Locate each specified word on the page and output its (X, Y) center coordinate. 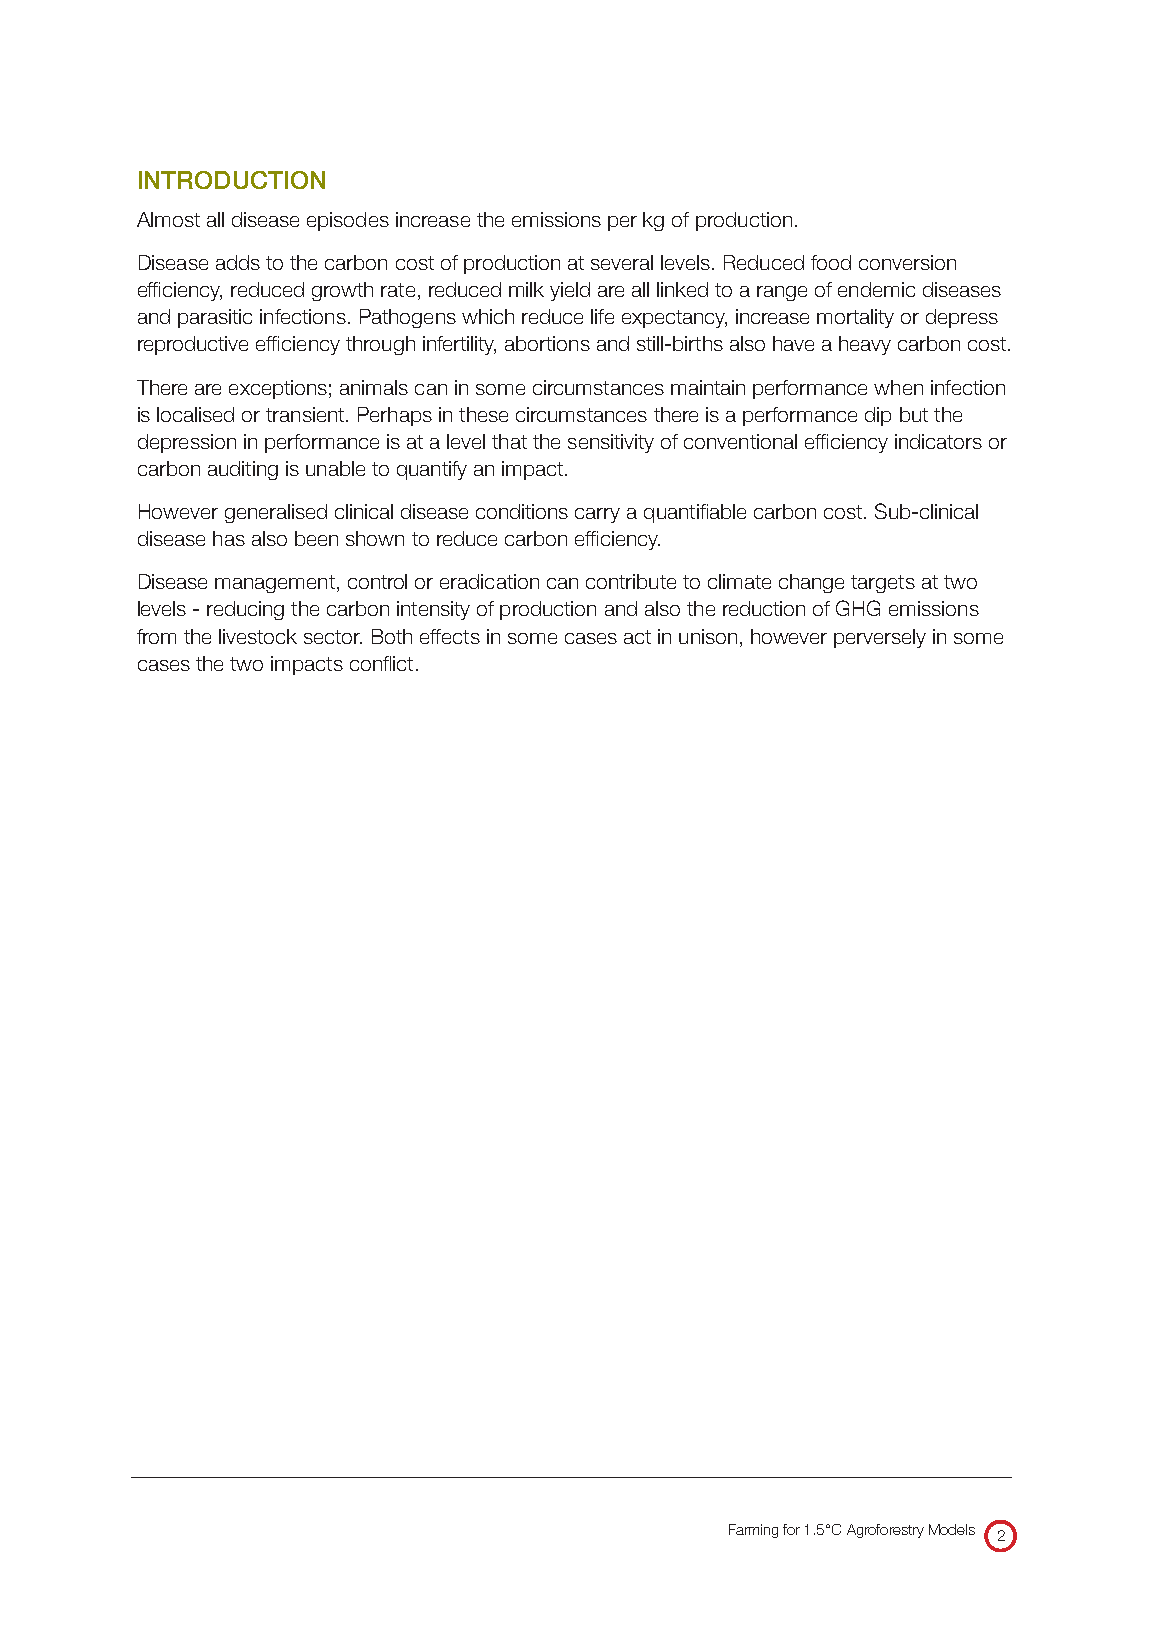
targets (883, 584)
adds (238, 262)
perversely (880, 638)
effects (450, 636)
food (831, 262)
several (622, 262)
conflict (381, 663)
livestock (258, 636)
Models (952, 1529)
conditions (522, 511)
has (229, 538)
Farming (753, 1531)
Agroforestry (885, 1531)
